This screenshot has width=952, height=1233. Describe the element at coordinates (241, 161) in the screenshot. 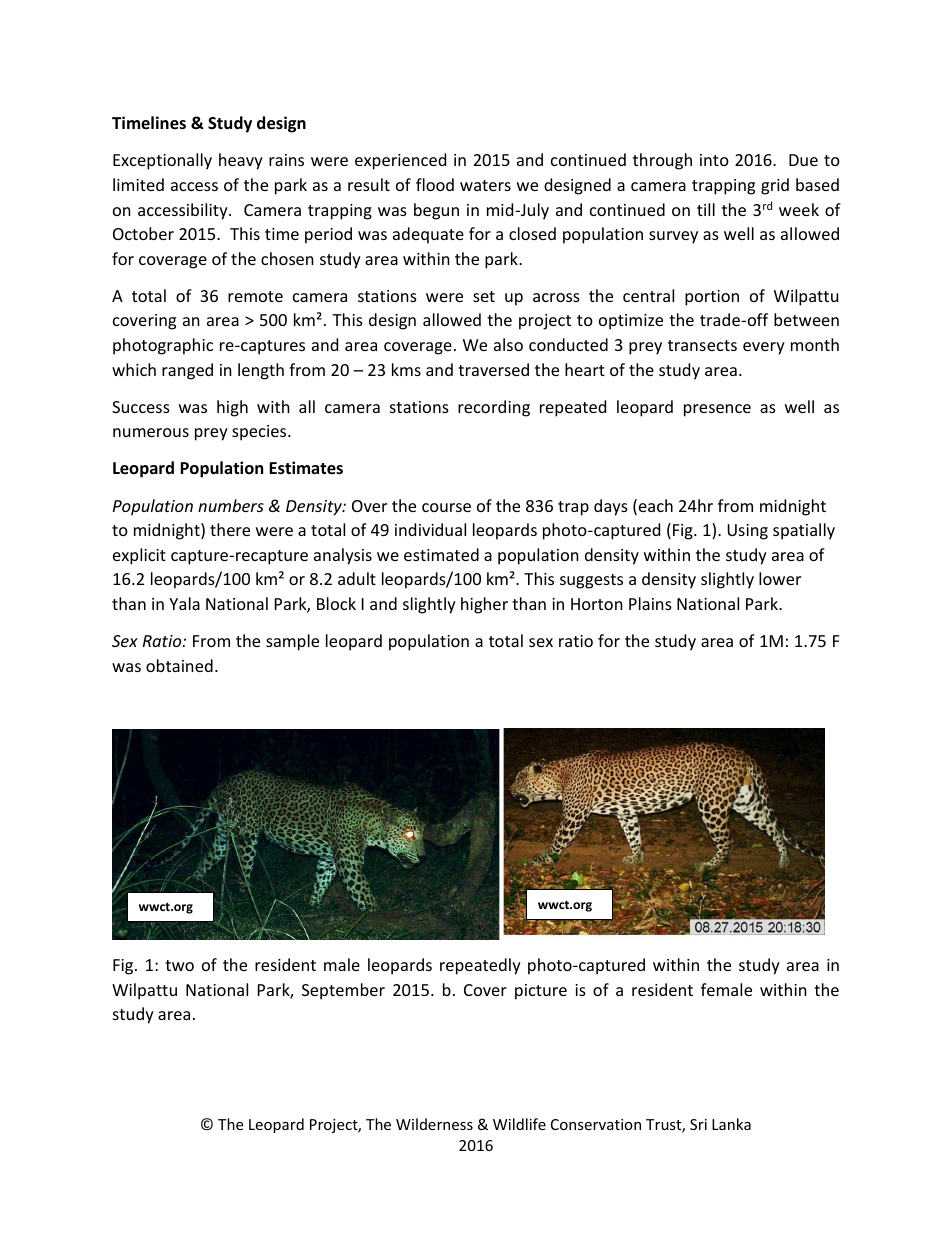

I see `heavy` at that location.
